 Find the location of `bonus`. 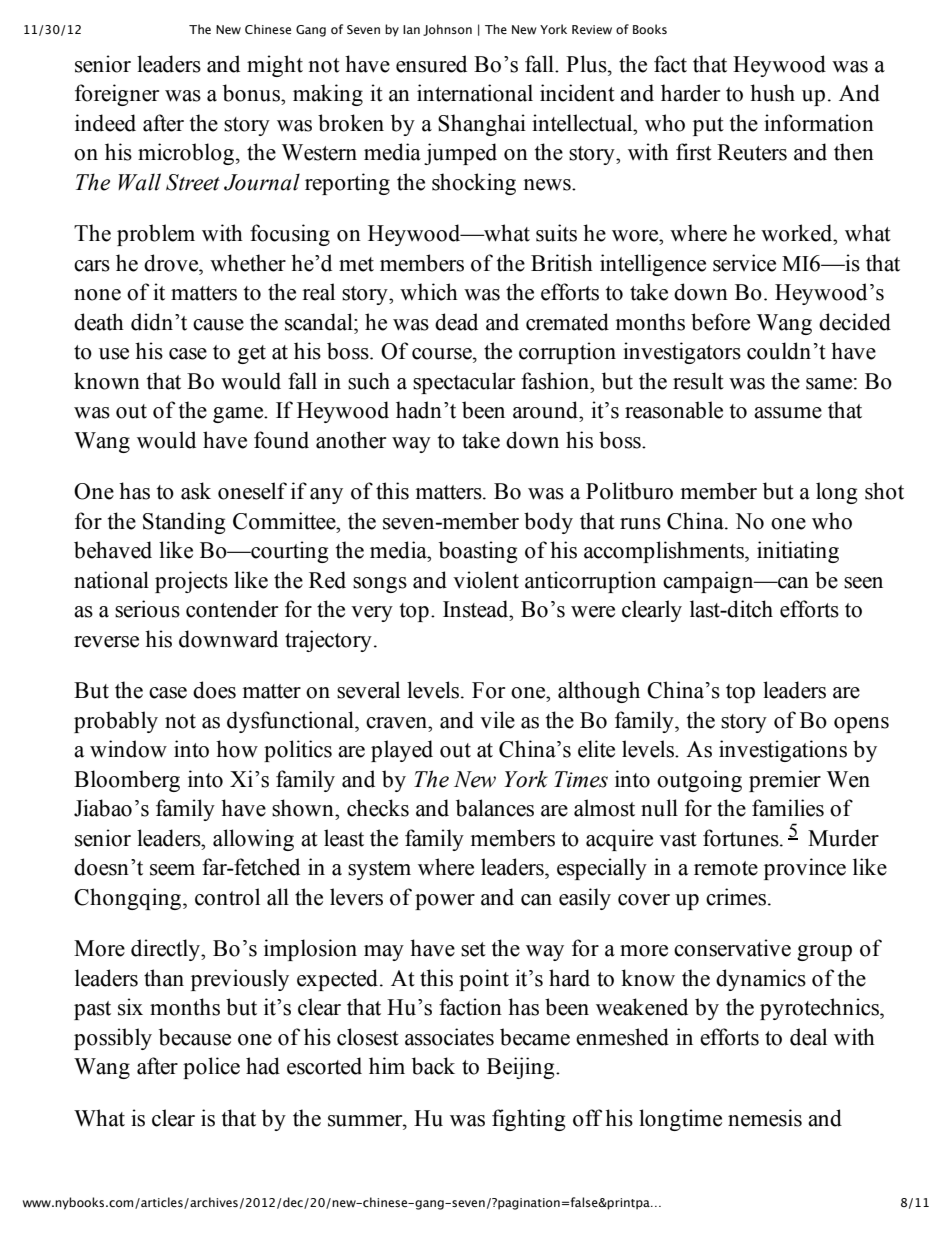

bonus is located at coordinates (253, 93).
